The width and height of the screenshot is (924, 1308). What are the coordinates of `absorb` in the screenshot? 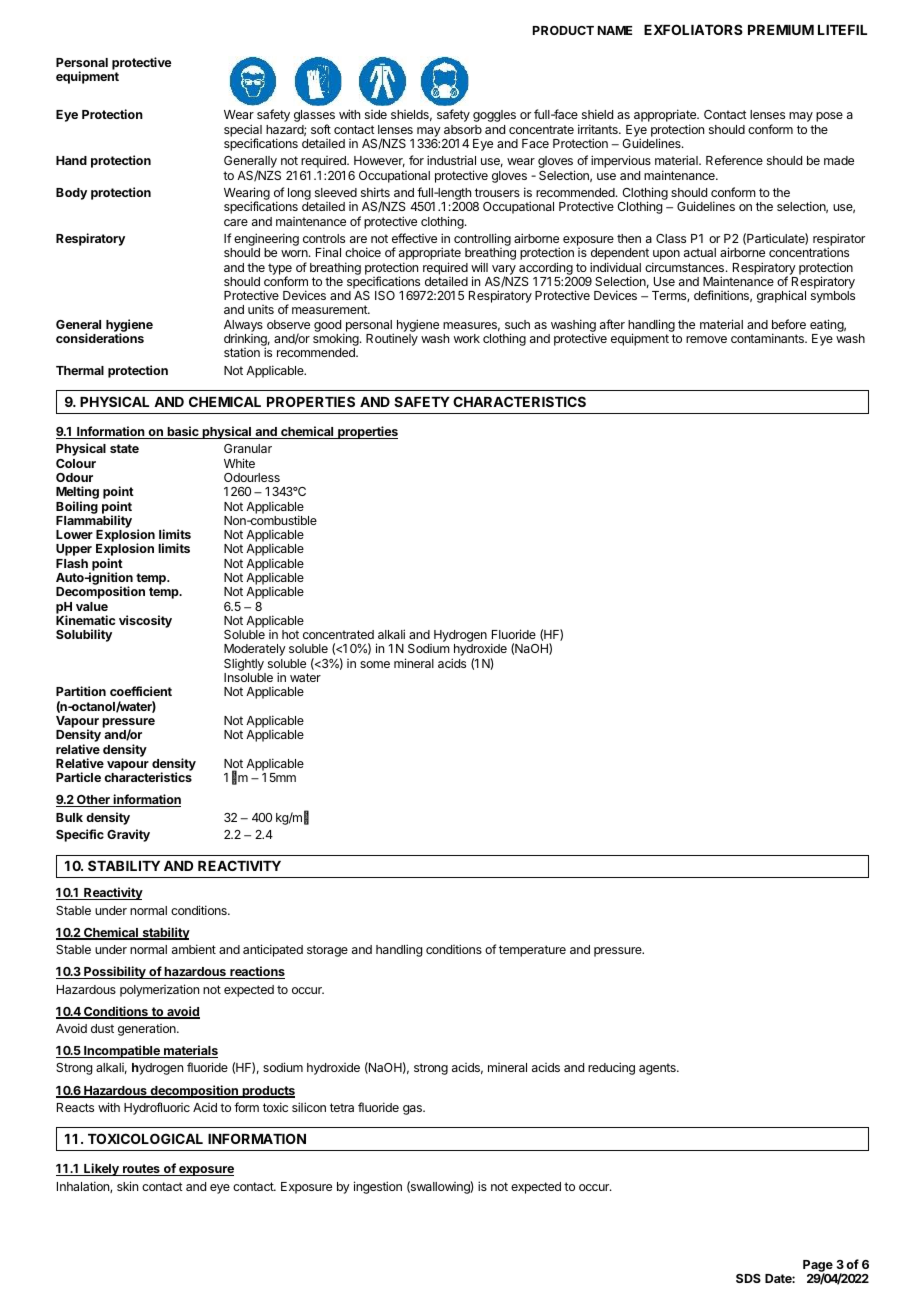 It's located at (463, 129).
